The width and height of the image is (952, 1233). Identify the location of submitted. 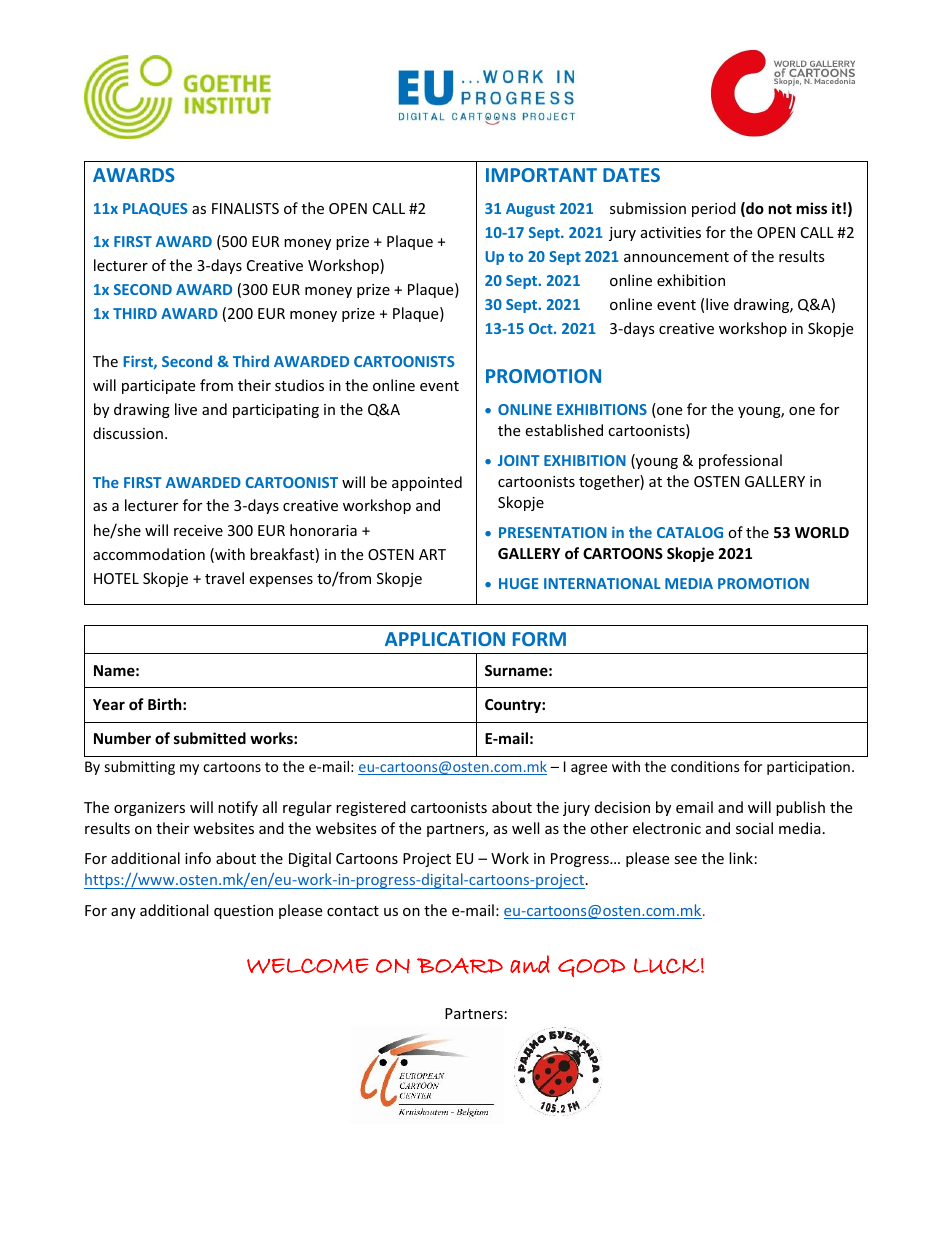
(210, 738).
